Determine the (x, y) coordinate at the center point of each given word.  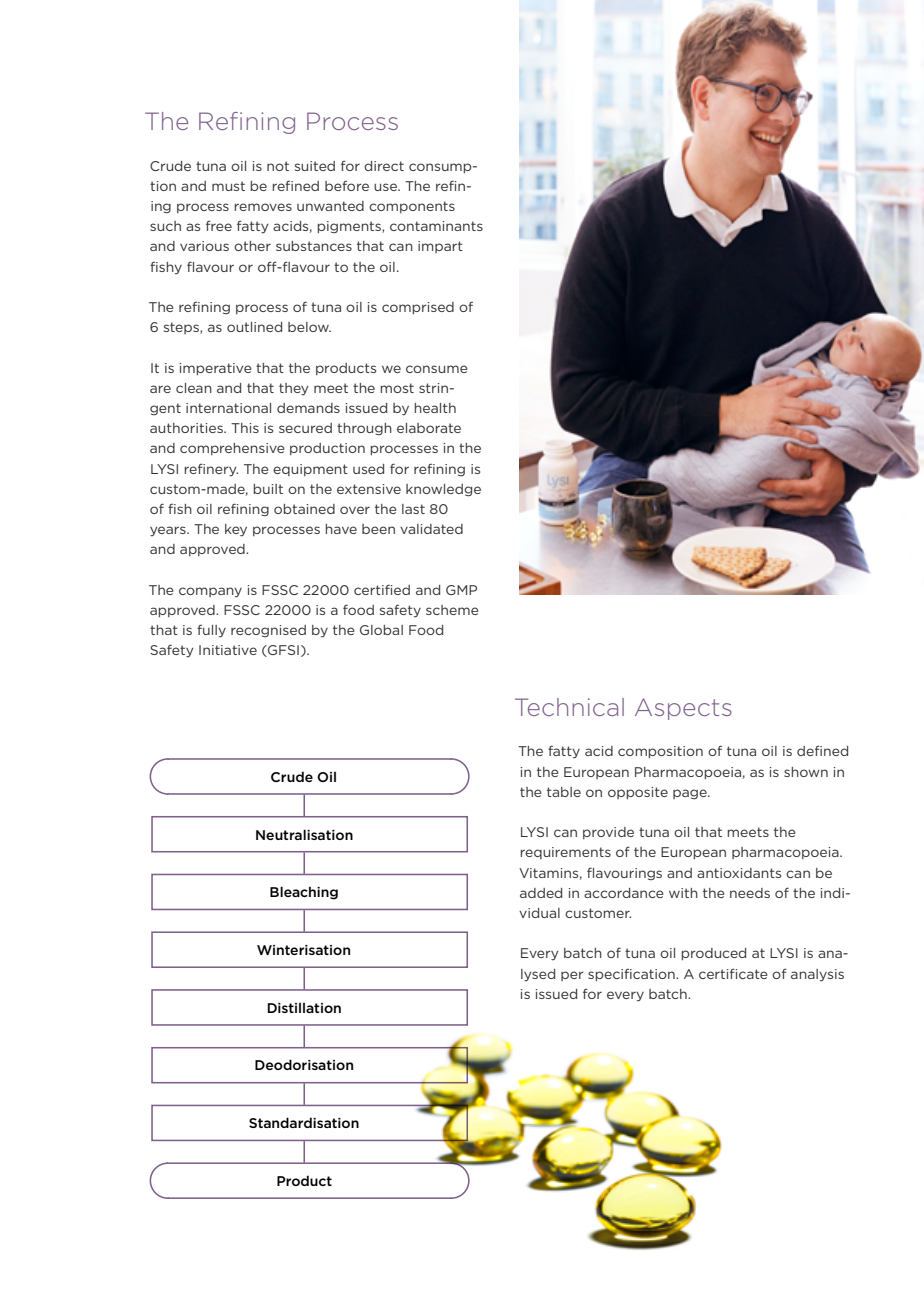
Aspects (683, 709)
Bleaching (304, 893)
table (564, 792)
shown (806, 772)
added (541, 893)
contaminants (436, 226)
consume (437, 369)
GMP (461, 590)
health (435, 408)
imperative (216, 369)
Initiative (228, 650)
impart (440, 247)
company (210, 592)
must (228, 186)
